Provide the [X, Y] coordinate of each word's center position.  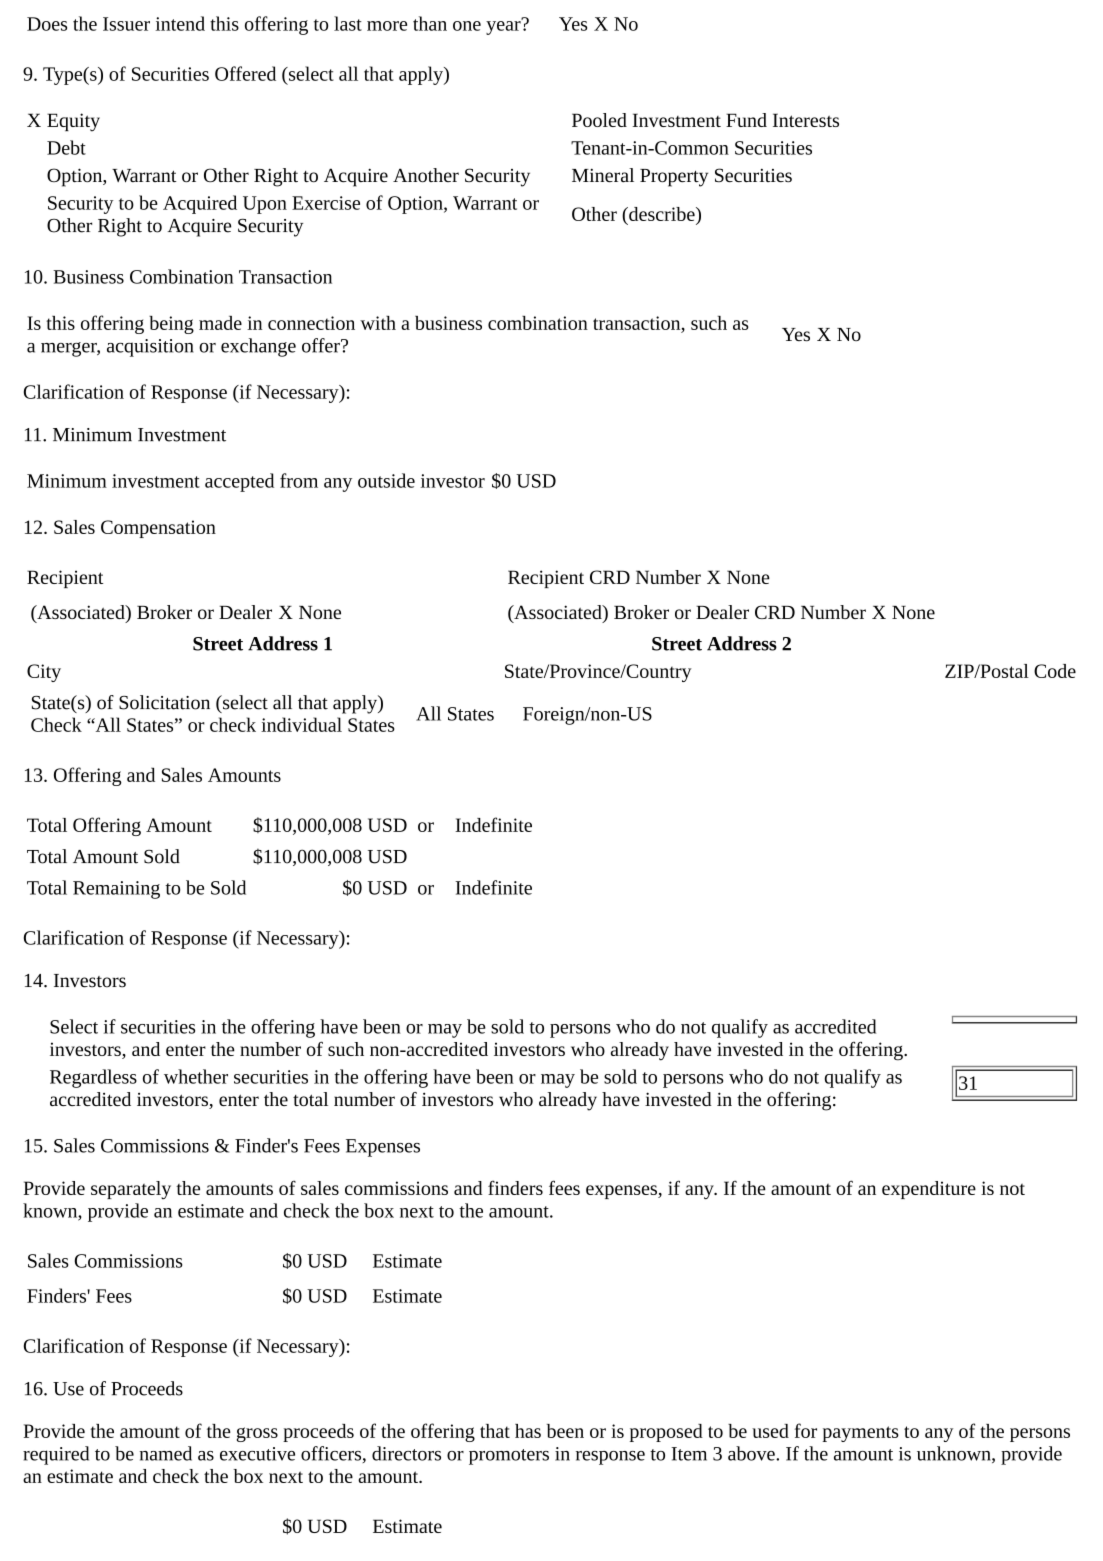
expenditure [929, 1190]
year [504, 26]
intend [180, 23]
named [165, 1453]
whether [196, 1076]
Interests [806, 120]
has [528, 1431]
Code [1055, 671]
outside [386, 480]
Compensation [158, 529]
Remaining [116, 890]
